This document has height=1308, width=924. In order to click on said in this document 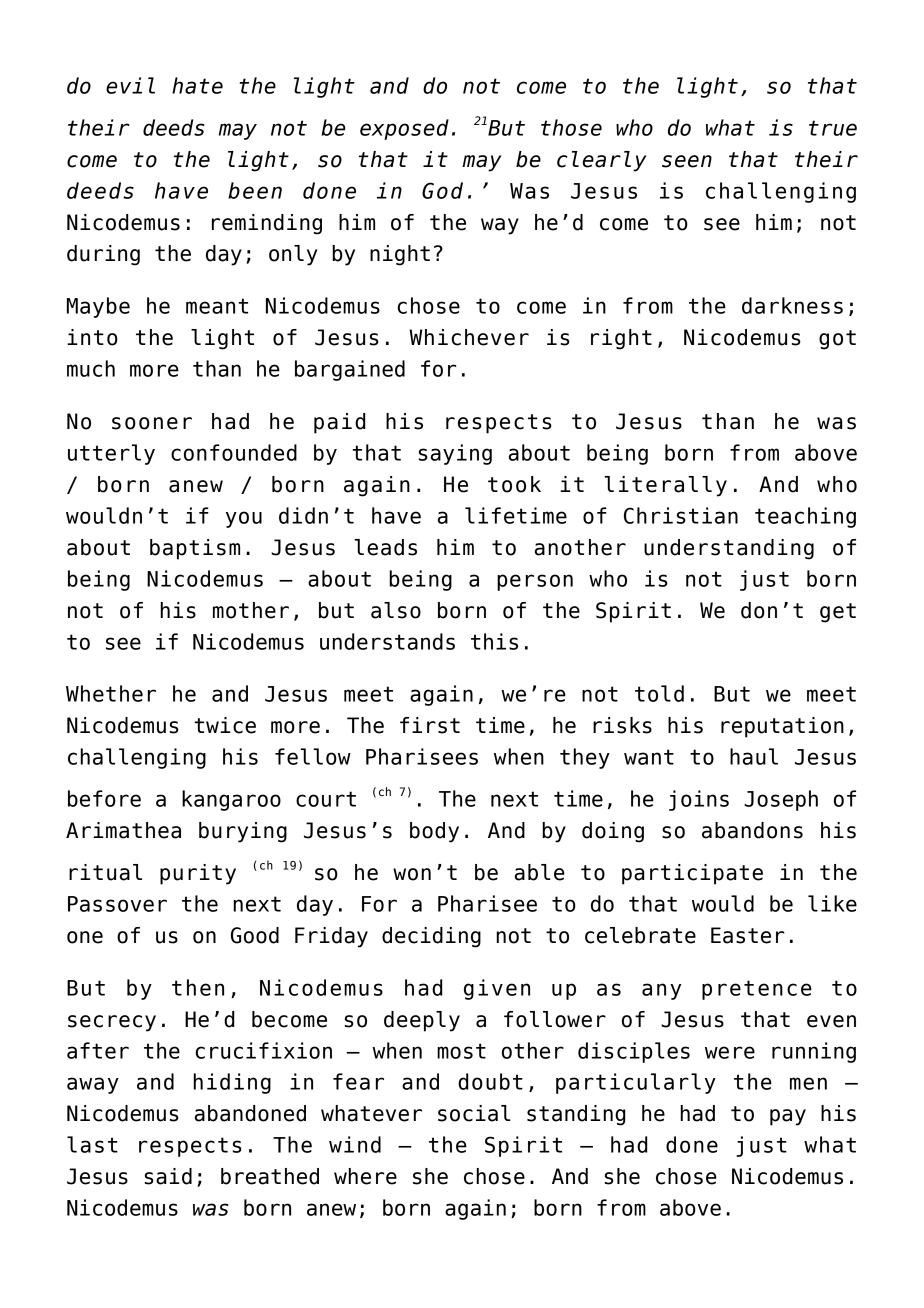, I will do `click(168, 1176)`.
